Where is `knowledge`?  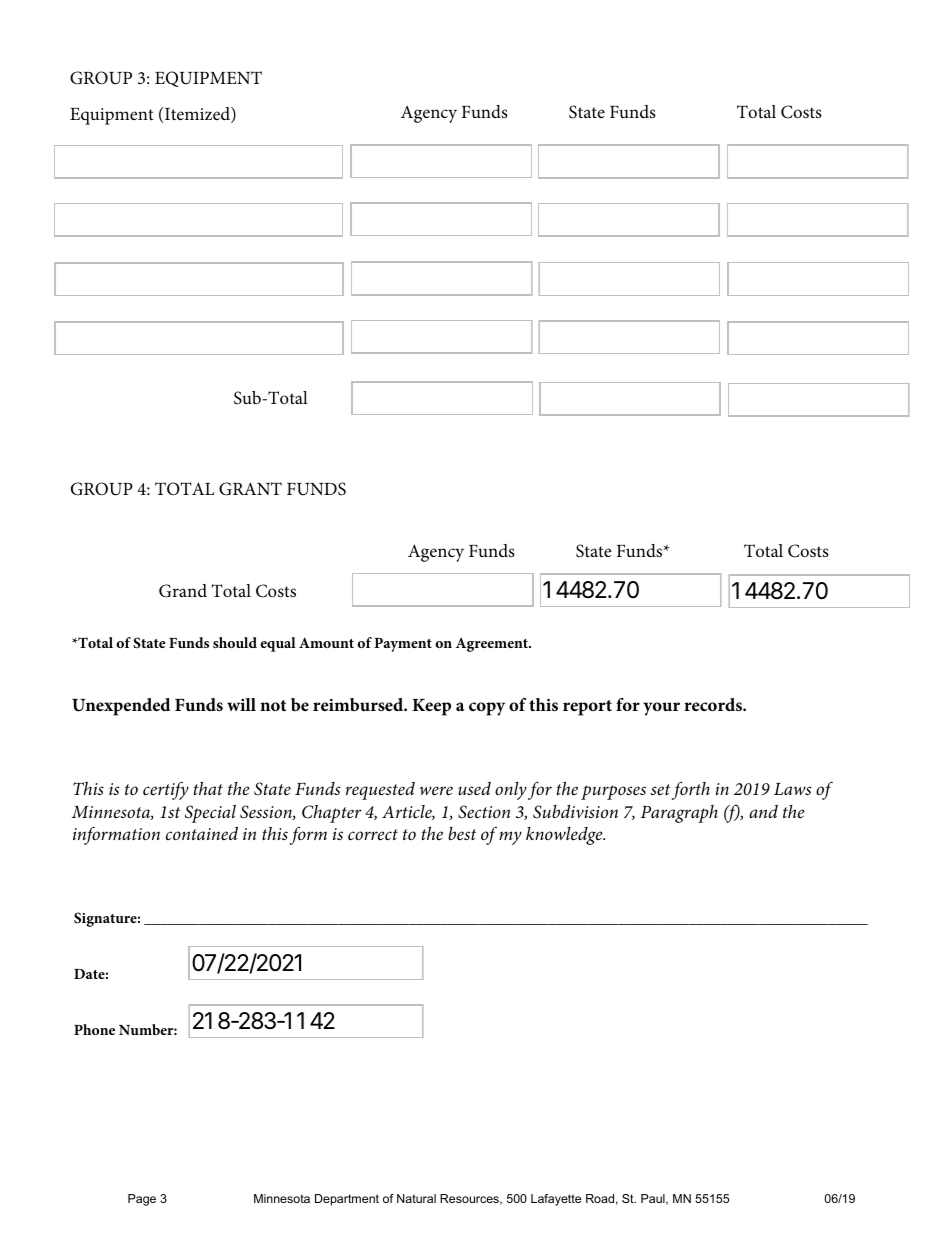 knowledge is located at coordinates (565, 836).
